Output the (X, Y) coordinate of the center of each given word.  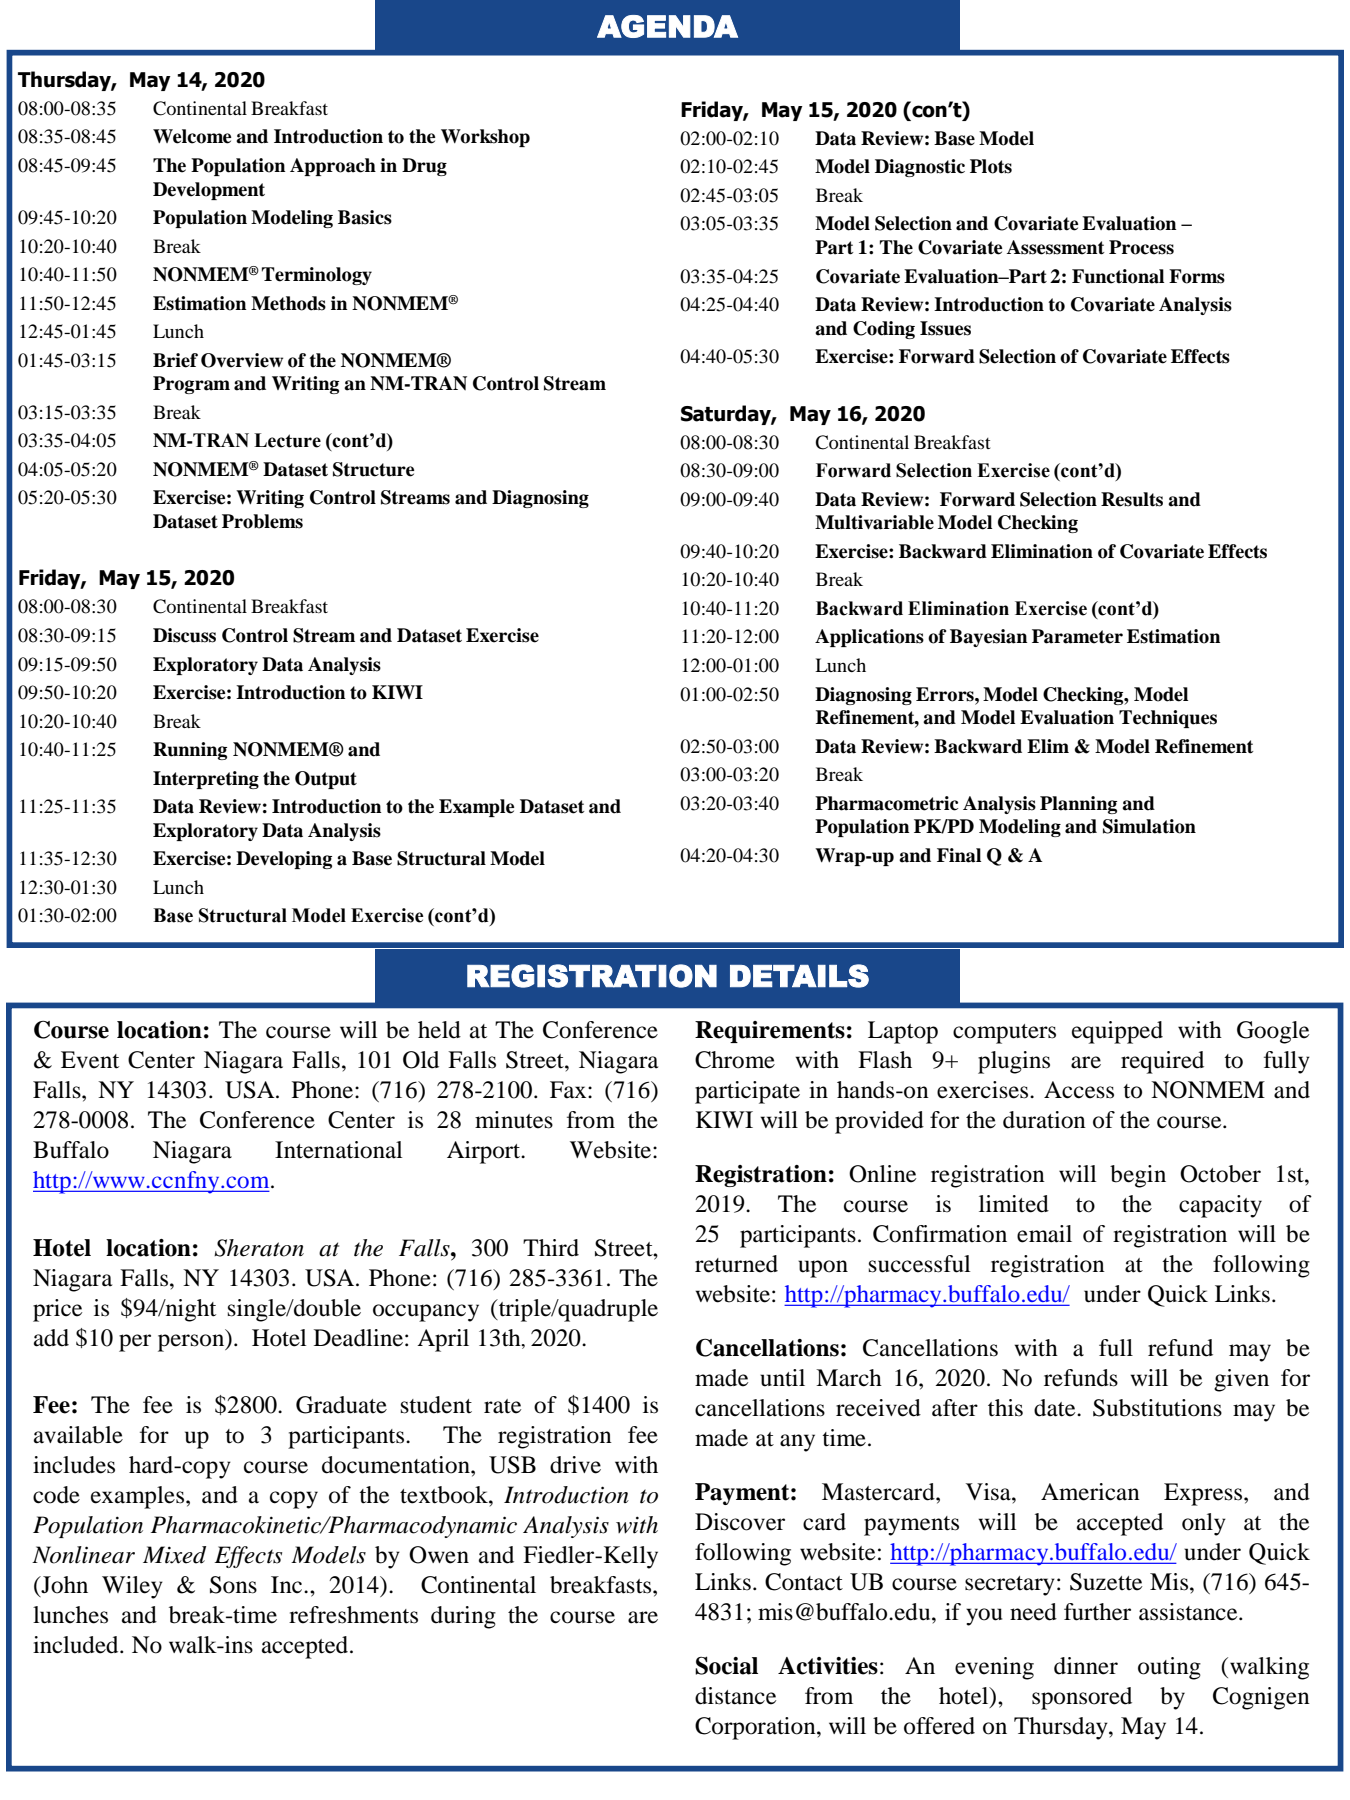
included (77, 1645)
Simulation (1149, 826)
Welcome (192, 136)
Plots (991, 166)
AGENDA (667, 26)
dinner (1086, 1666)
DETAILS (799, 976)
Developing (284, 860)
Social (726, 1665)
